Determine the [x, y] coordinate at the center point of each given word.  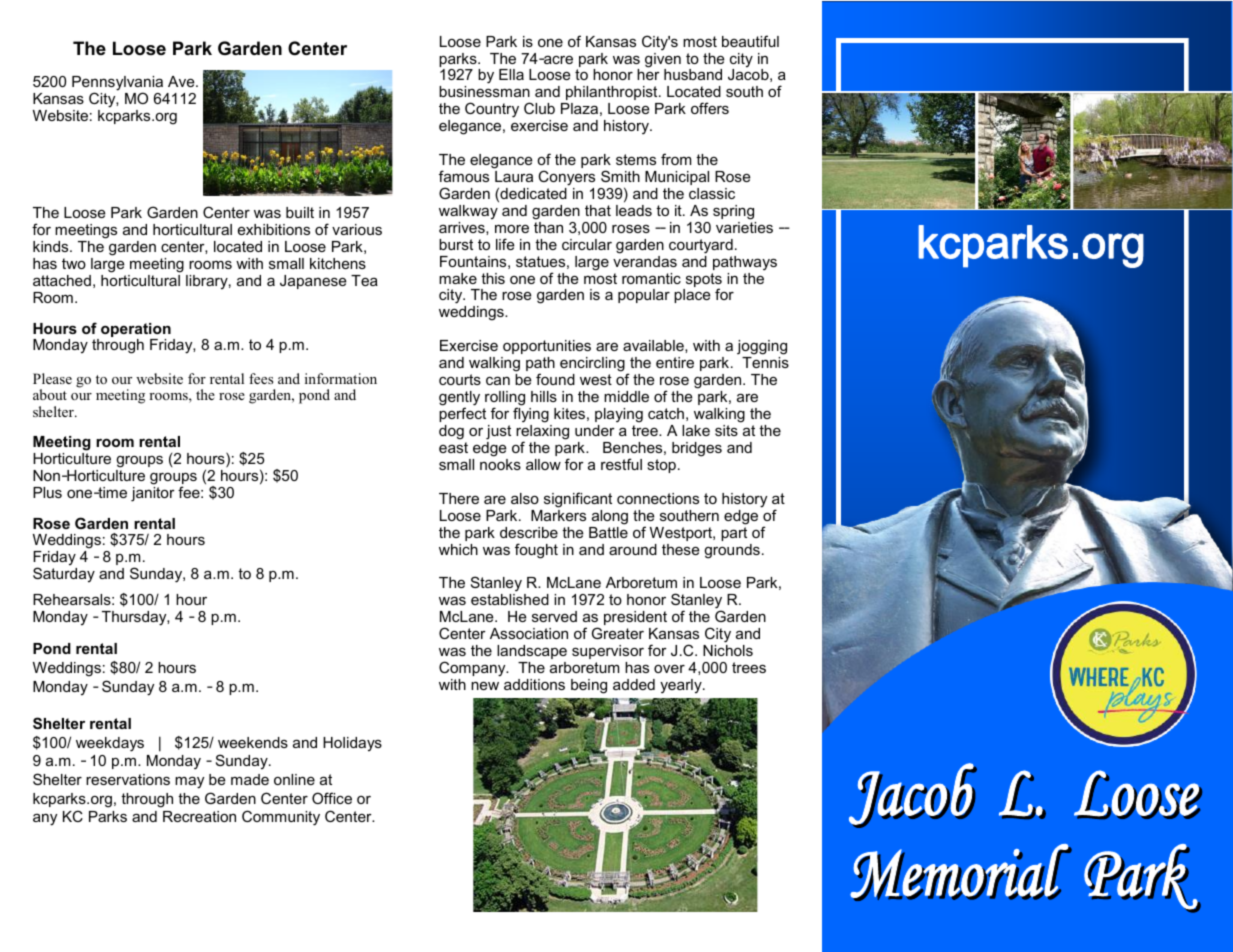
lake [696, 430]
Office [332, 798]
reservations [128, 779]
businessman [484, 91]
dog [451, 432]
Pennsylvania [117, 85]
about [50, 394]
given [663, 60]
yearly [682, 686]
